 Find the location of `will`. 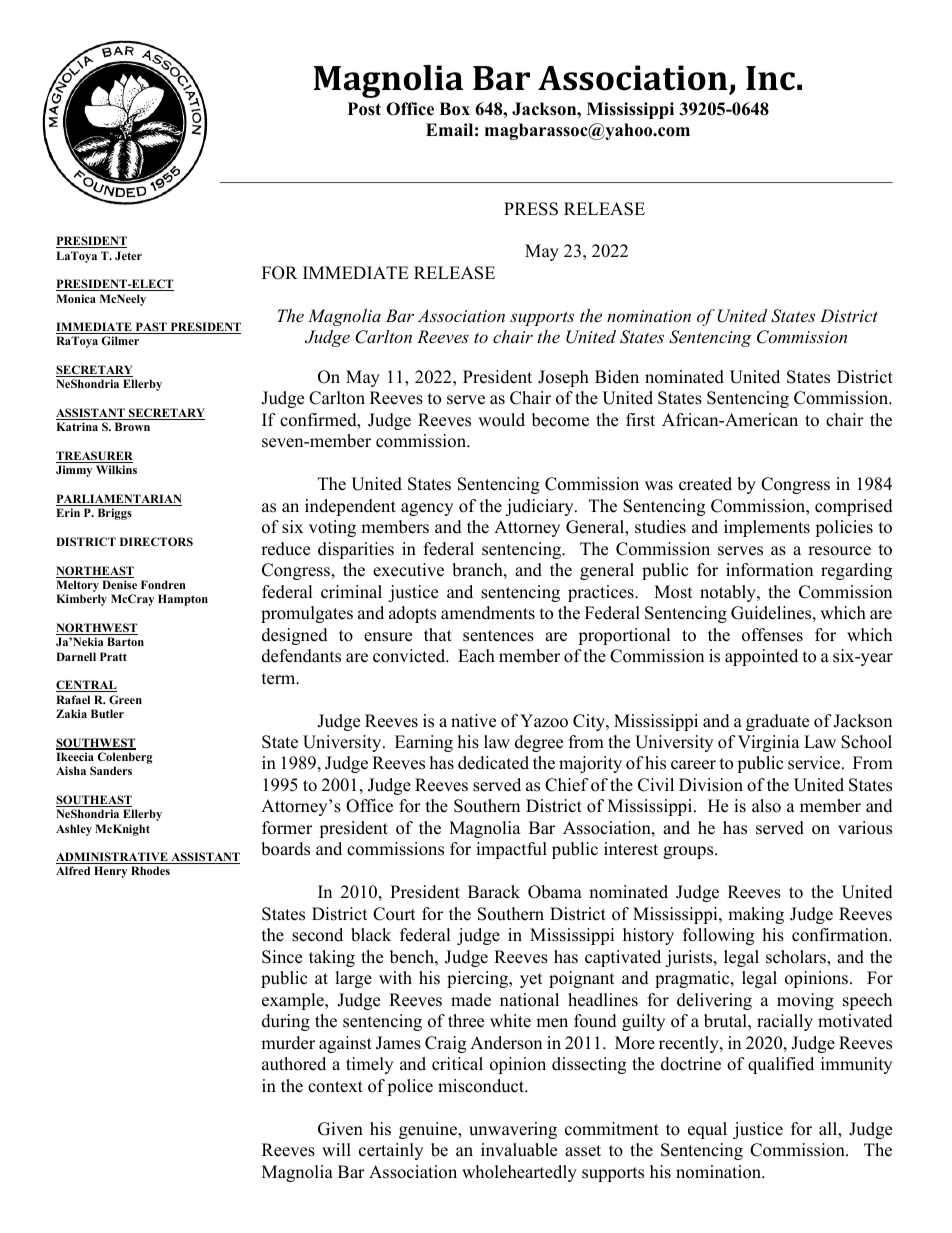

will is located at coordinates (336, 1149).
